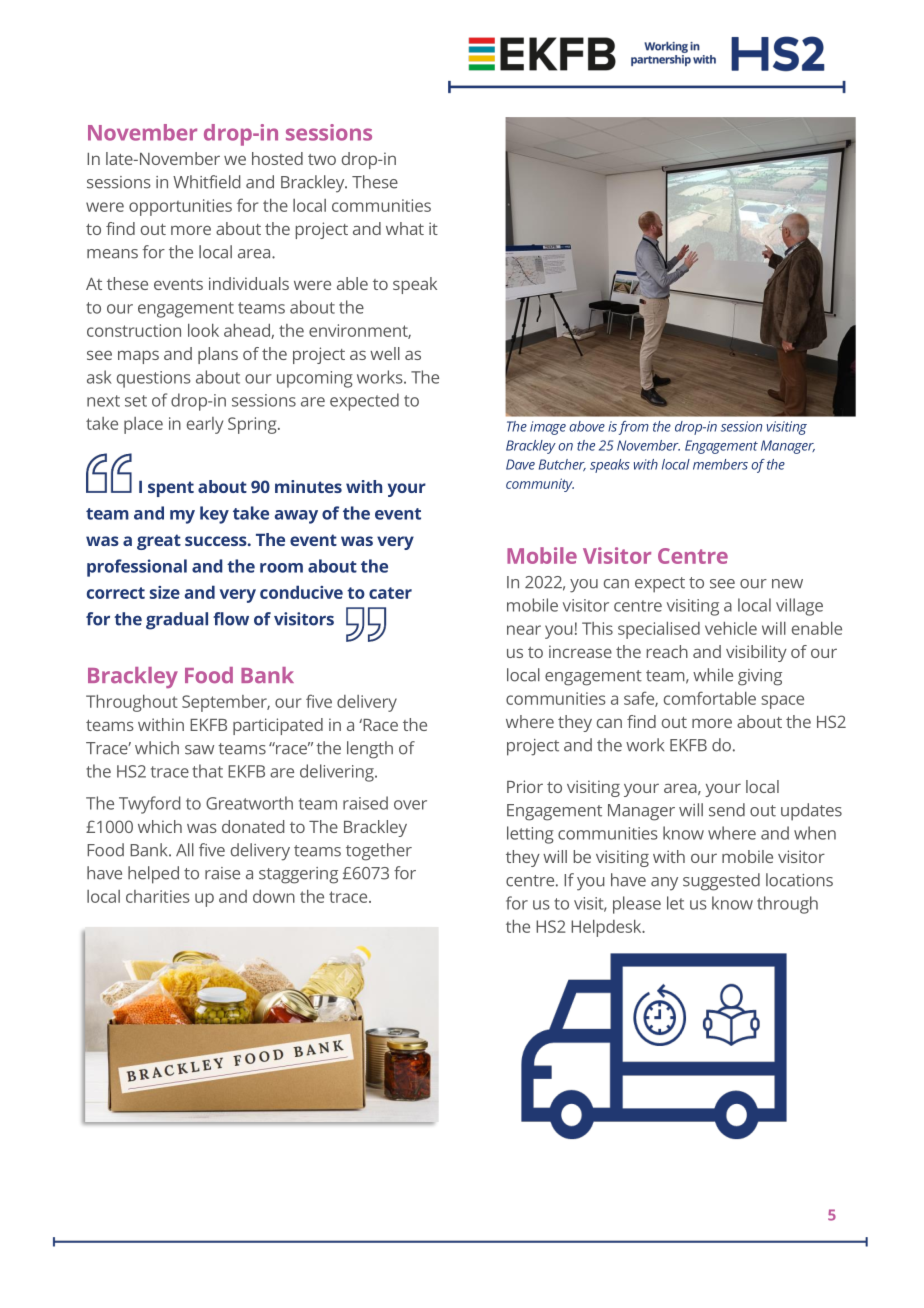 The image size is (924, 1308). What do you see at coordinates (158, 896) in the page?
I see `charities` at bounding box center [158, 896].
